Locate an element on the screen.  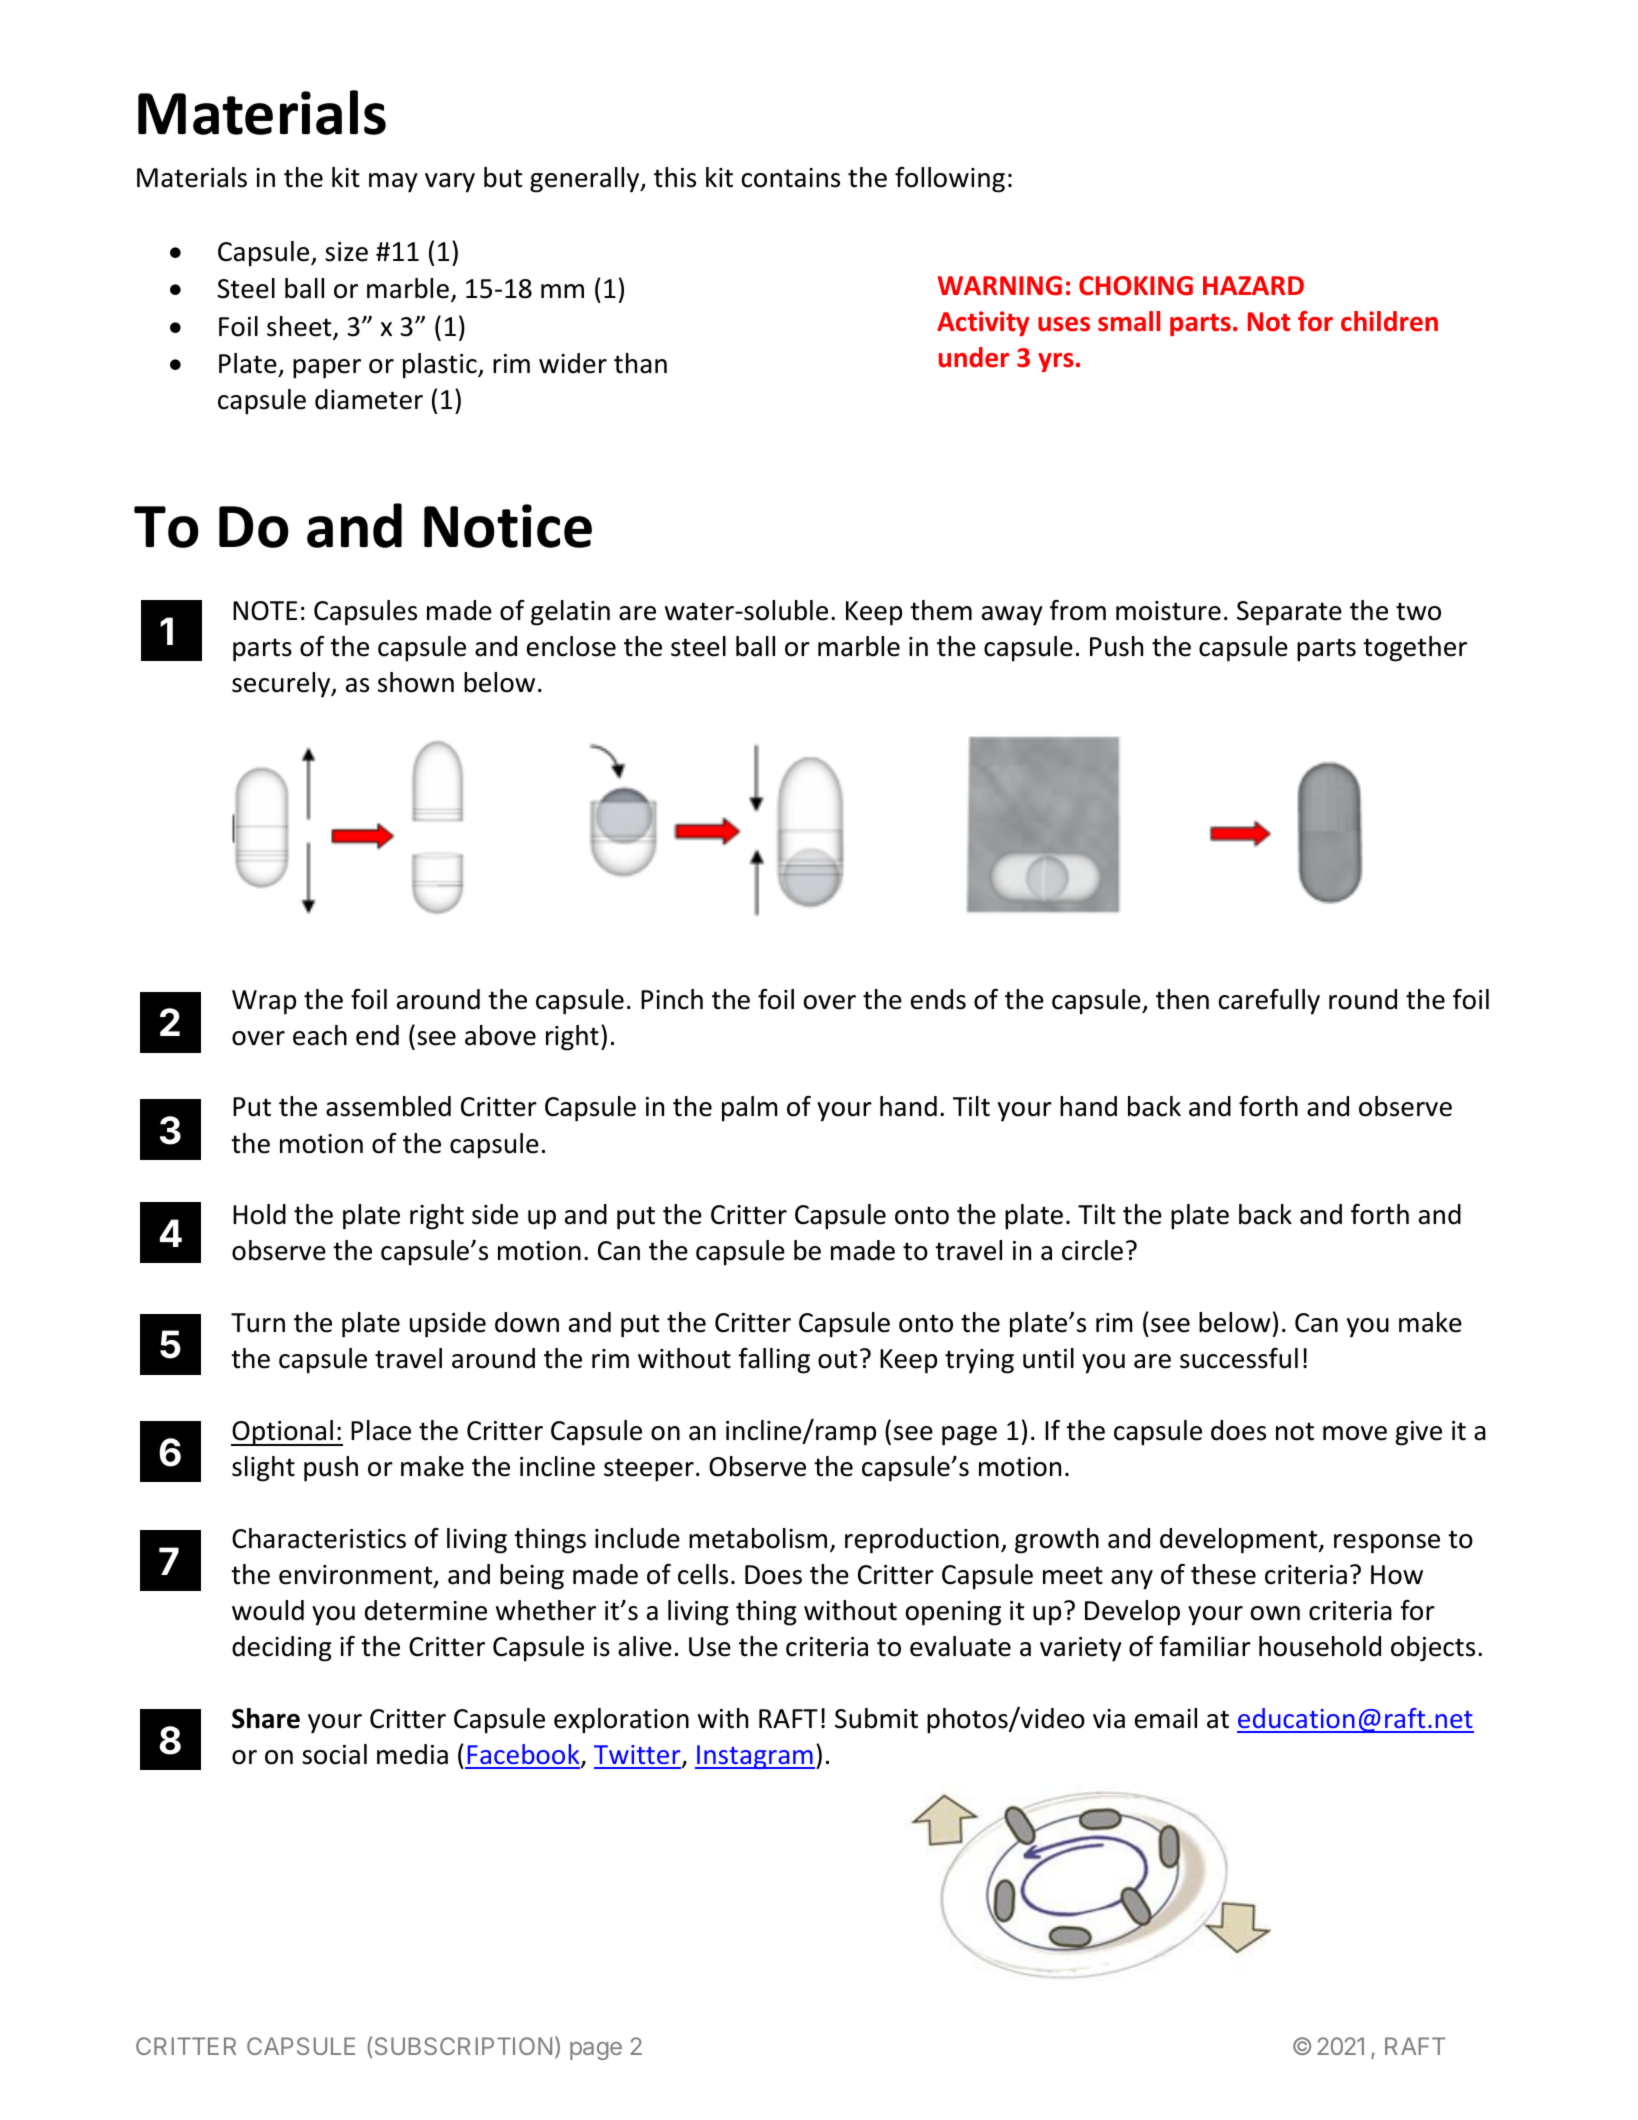
HAZARD is located at coordinates (1253, 285).
